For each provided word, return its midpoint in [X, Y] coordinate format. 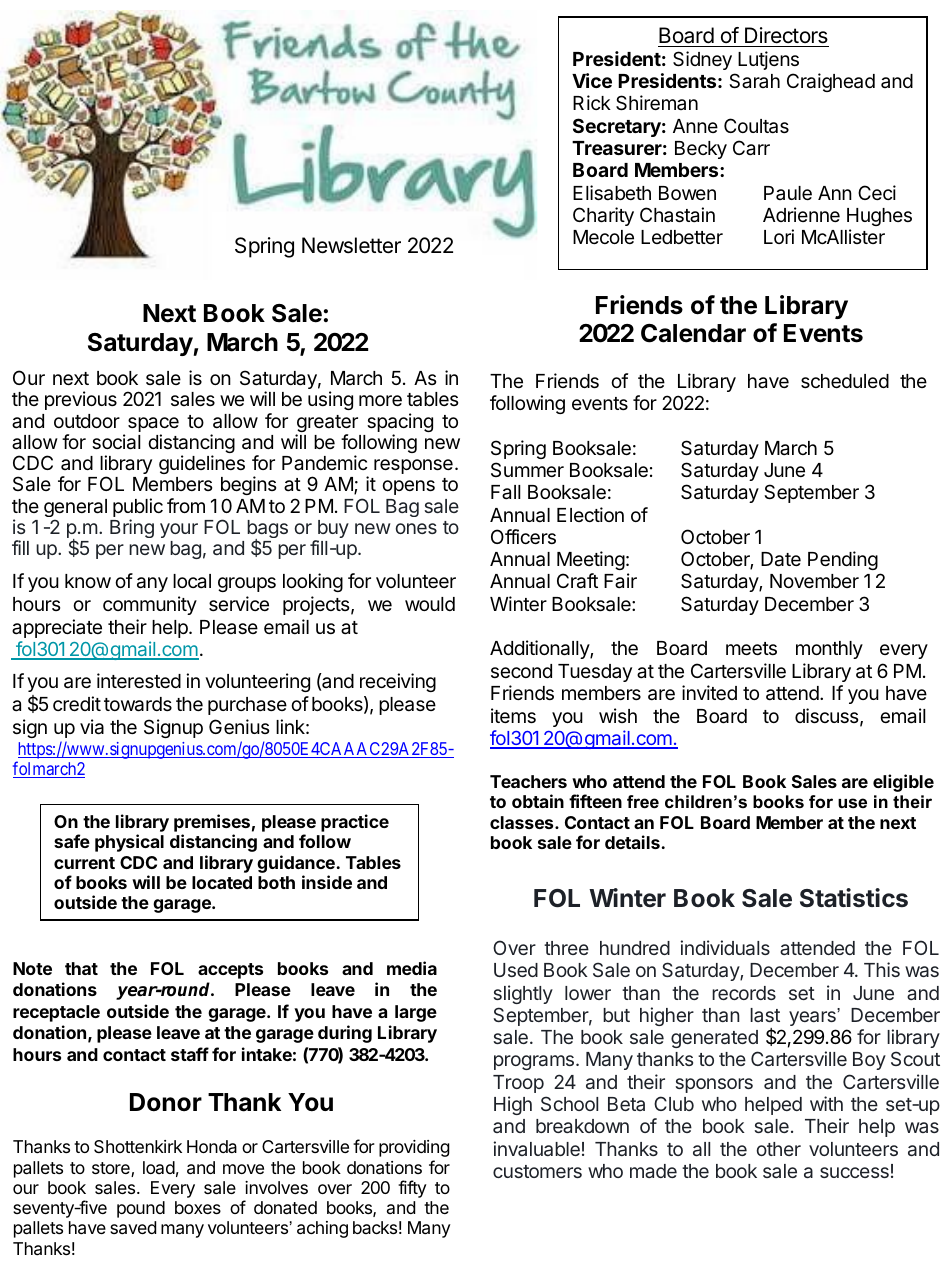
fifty [412, 1189]
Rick [592, 102]
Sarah [754, 81]
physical [129, 843]
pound [141, 1209]
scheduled [845, 381]
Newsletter [351, 245]
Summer [527, 469]
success [854, 1172]
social [116, 442]
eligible [903, 783]
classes [523, 822]
